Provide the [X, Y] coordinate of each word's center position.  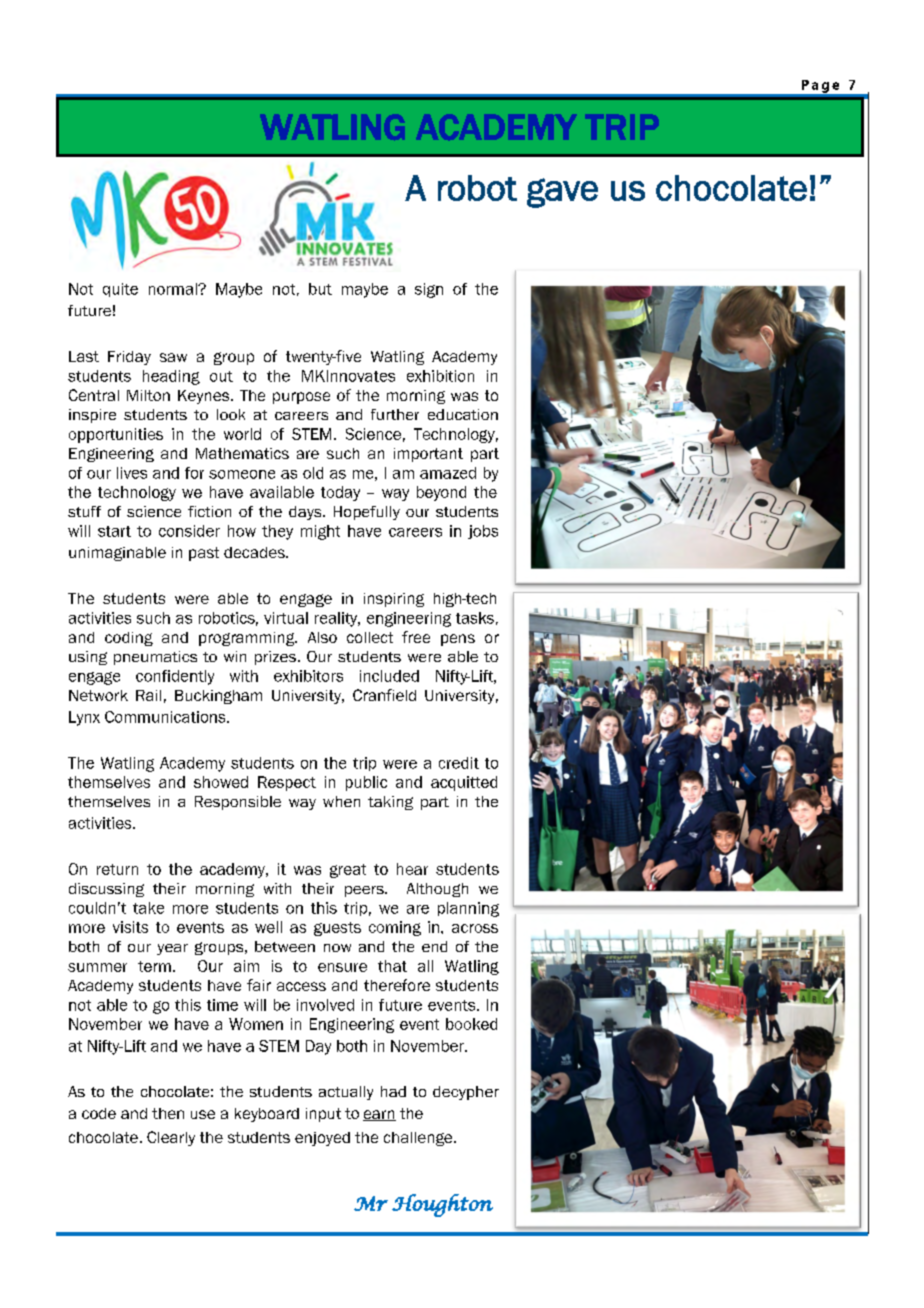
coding [129, 639]
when [341, 801]
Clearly [171, 1138]
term [154, 966]
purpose [301, 398]
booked [471, 1024]
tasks [475, 618]
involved [325, 1005]
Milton [148, 395]
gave [562, 193]
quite [120, 290]
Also [322, 637]
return [117, 869]
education [463, 414]
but [320, 289]
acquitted [464, 783]
